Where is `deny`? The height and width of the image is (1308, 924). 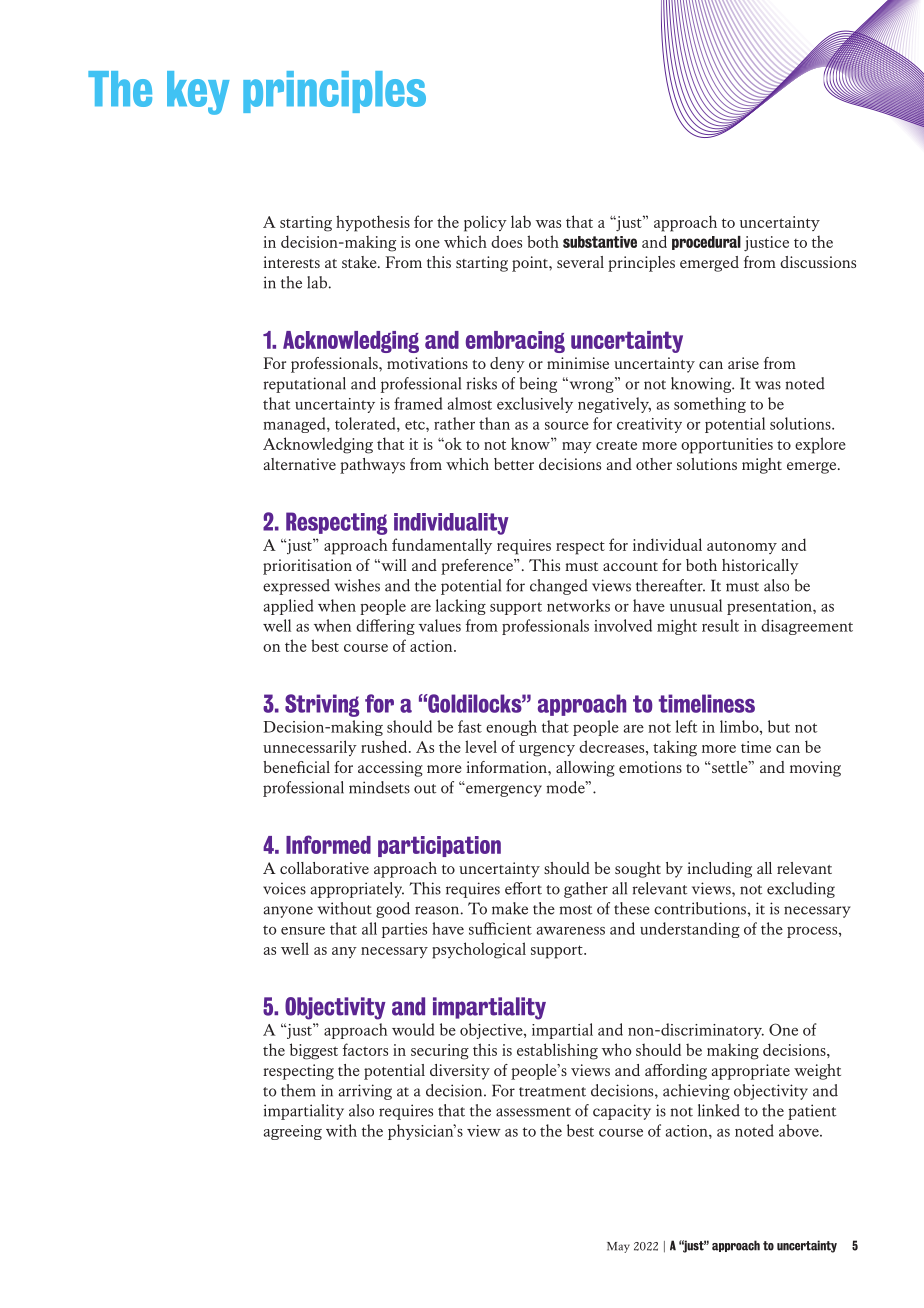 deny is located at coordinates (507, 365).
